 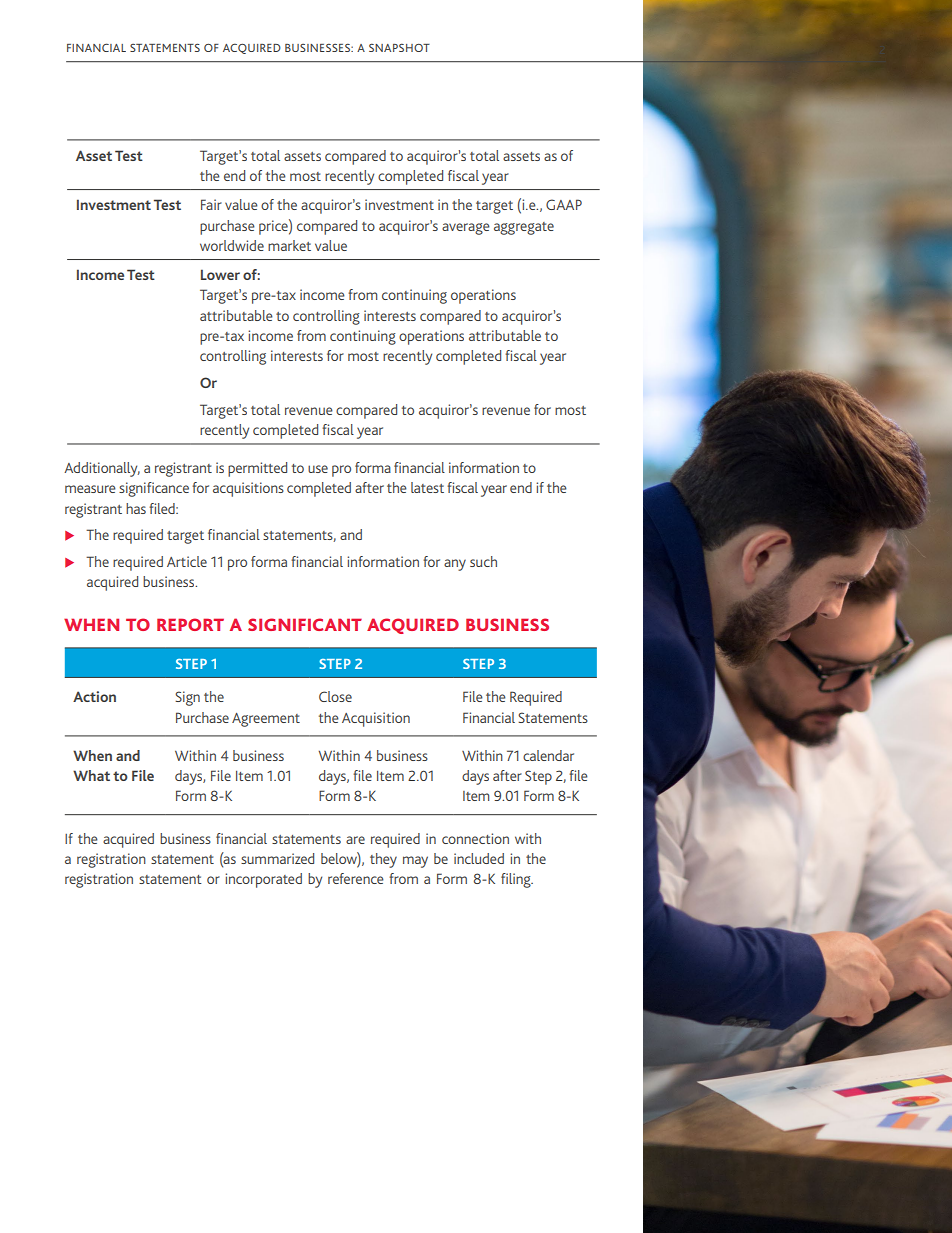 What do you see at coordinates (91, 775) in the page?
I see `What` at bounding box center [91, 775].
